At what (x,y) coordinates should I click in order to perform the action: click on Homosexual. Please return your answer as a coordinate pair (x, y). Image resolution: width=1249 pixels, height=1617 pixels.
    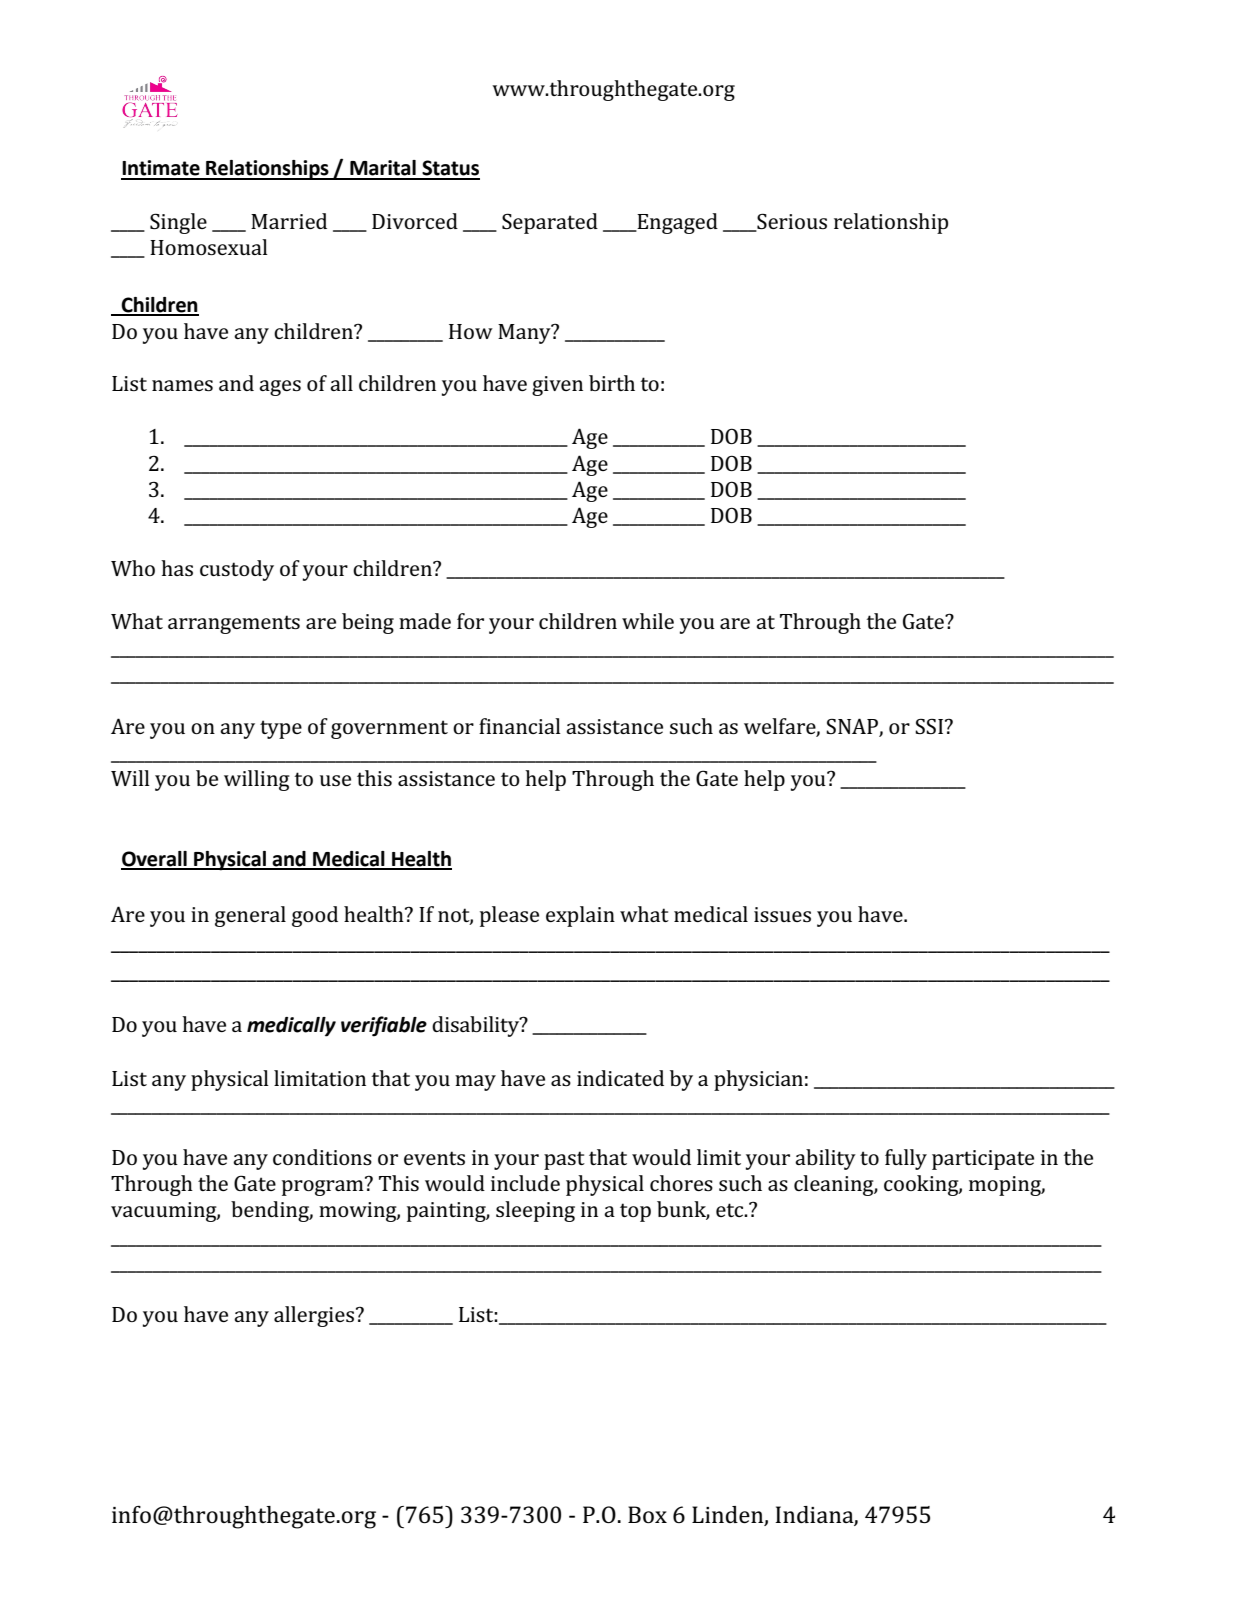
    Looking at the image, I should click on (209, 247).
